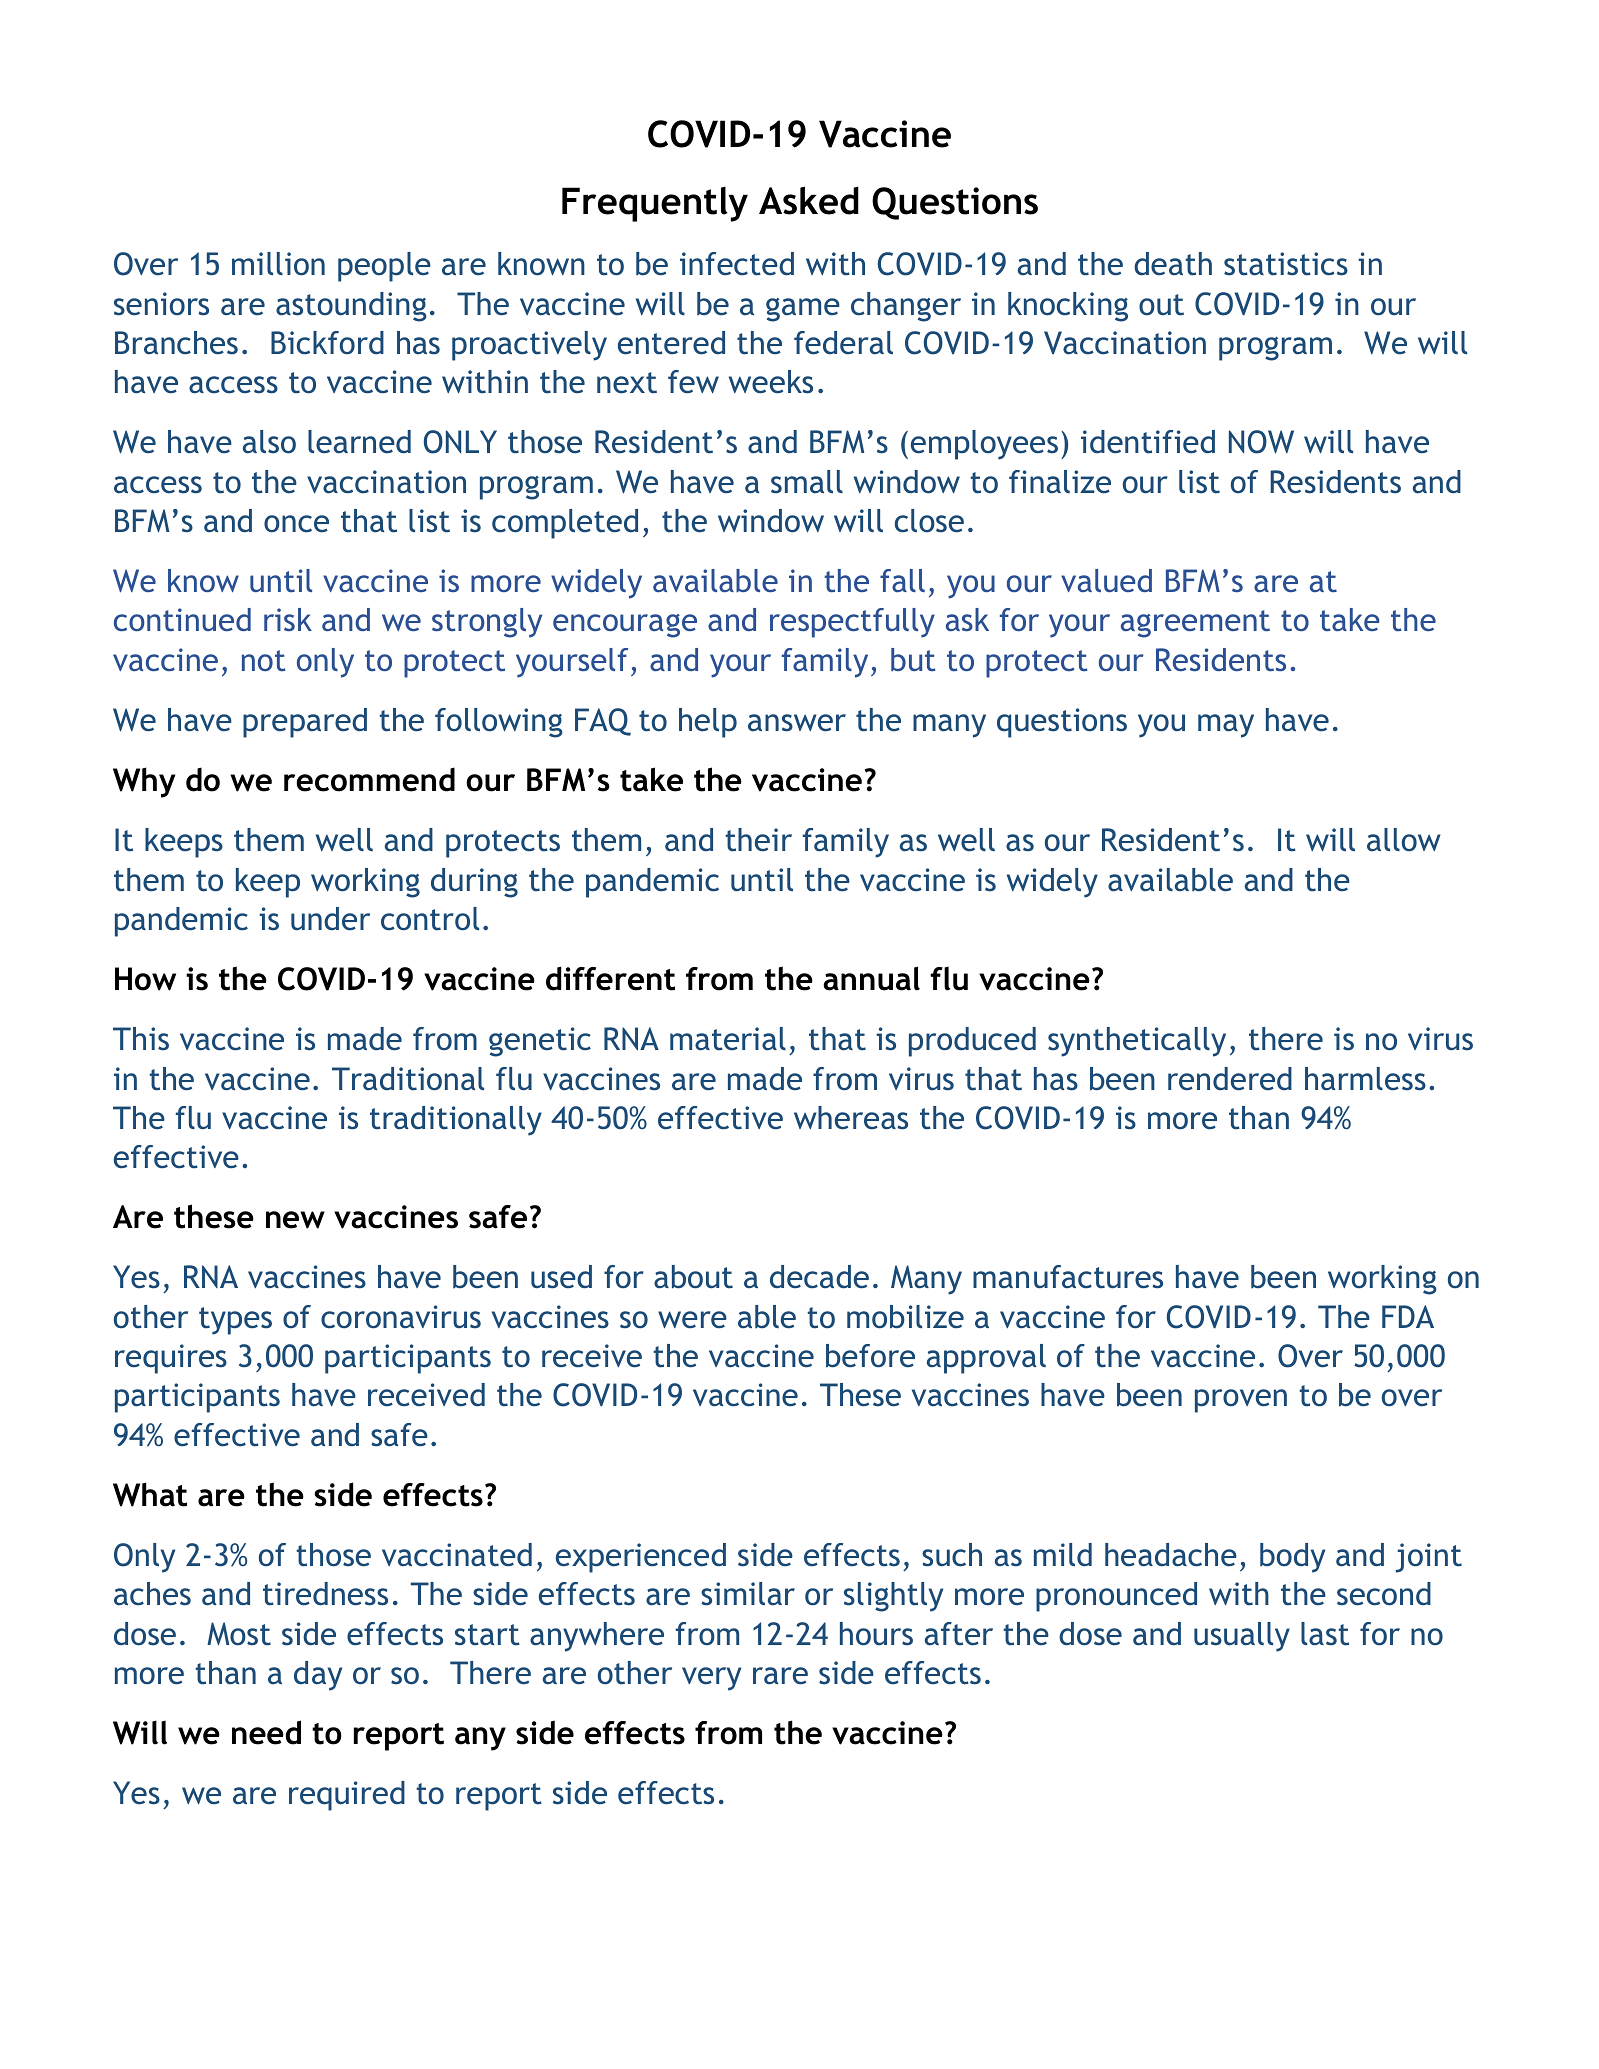 Image resolution: width=1599 pixels, height=2069 pixels. What do you see at coordinates (330, 919) in the screenshot?
I see `under` at bounding box center [330, 919].
